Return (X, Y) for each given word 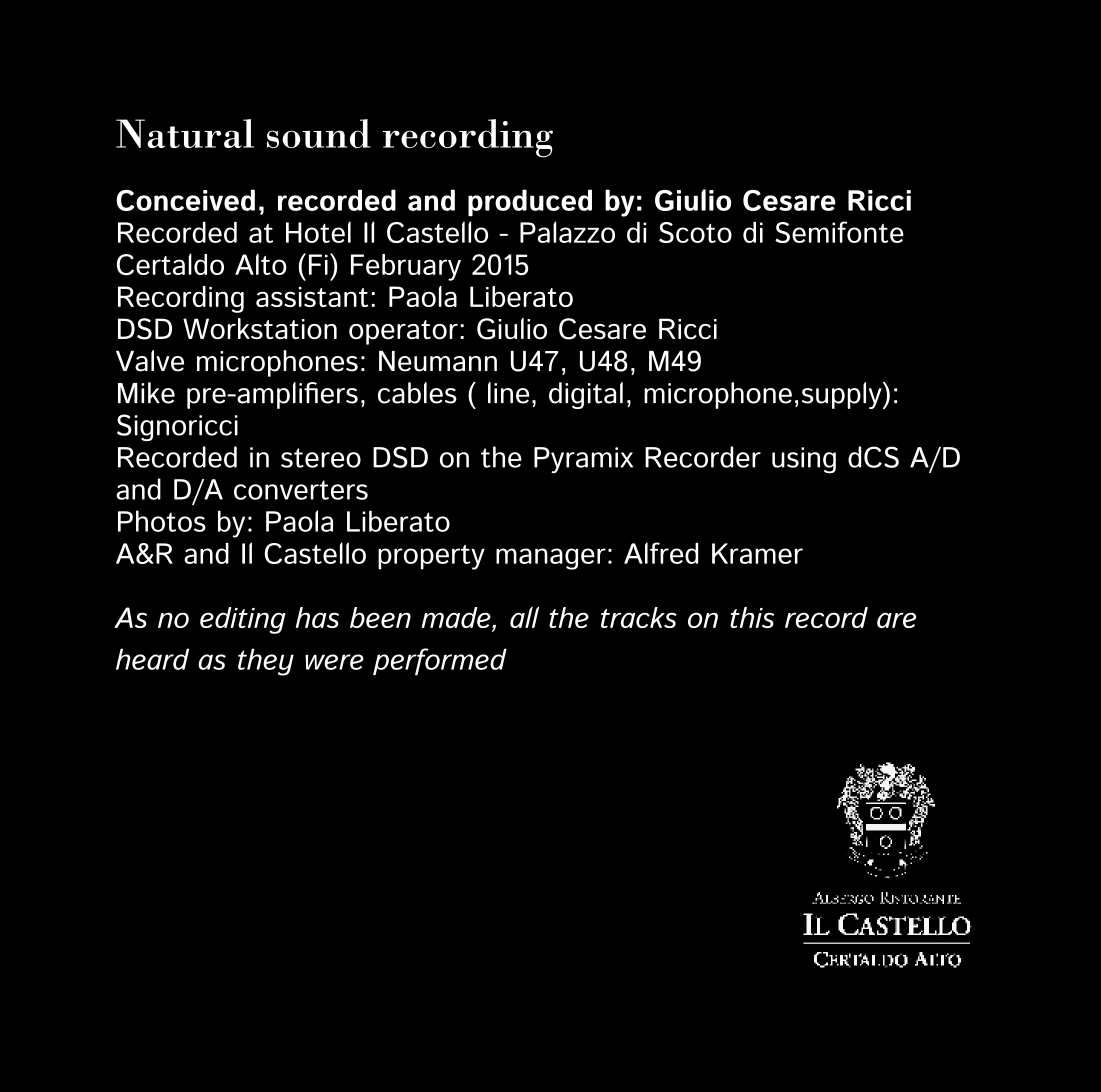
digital (586, 395)
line (508, 393)
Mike (146, 393)
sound (319, 133)
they (266, 662)
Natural (185, 133)
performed (440, 662)
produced (530, 203)
